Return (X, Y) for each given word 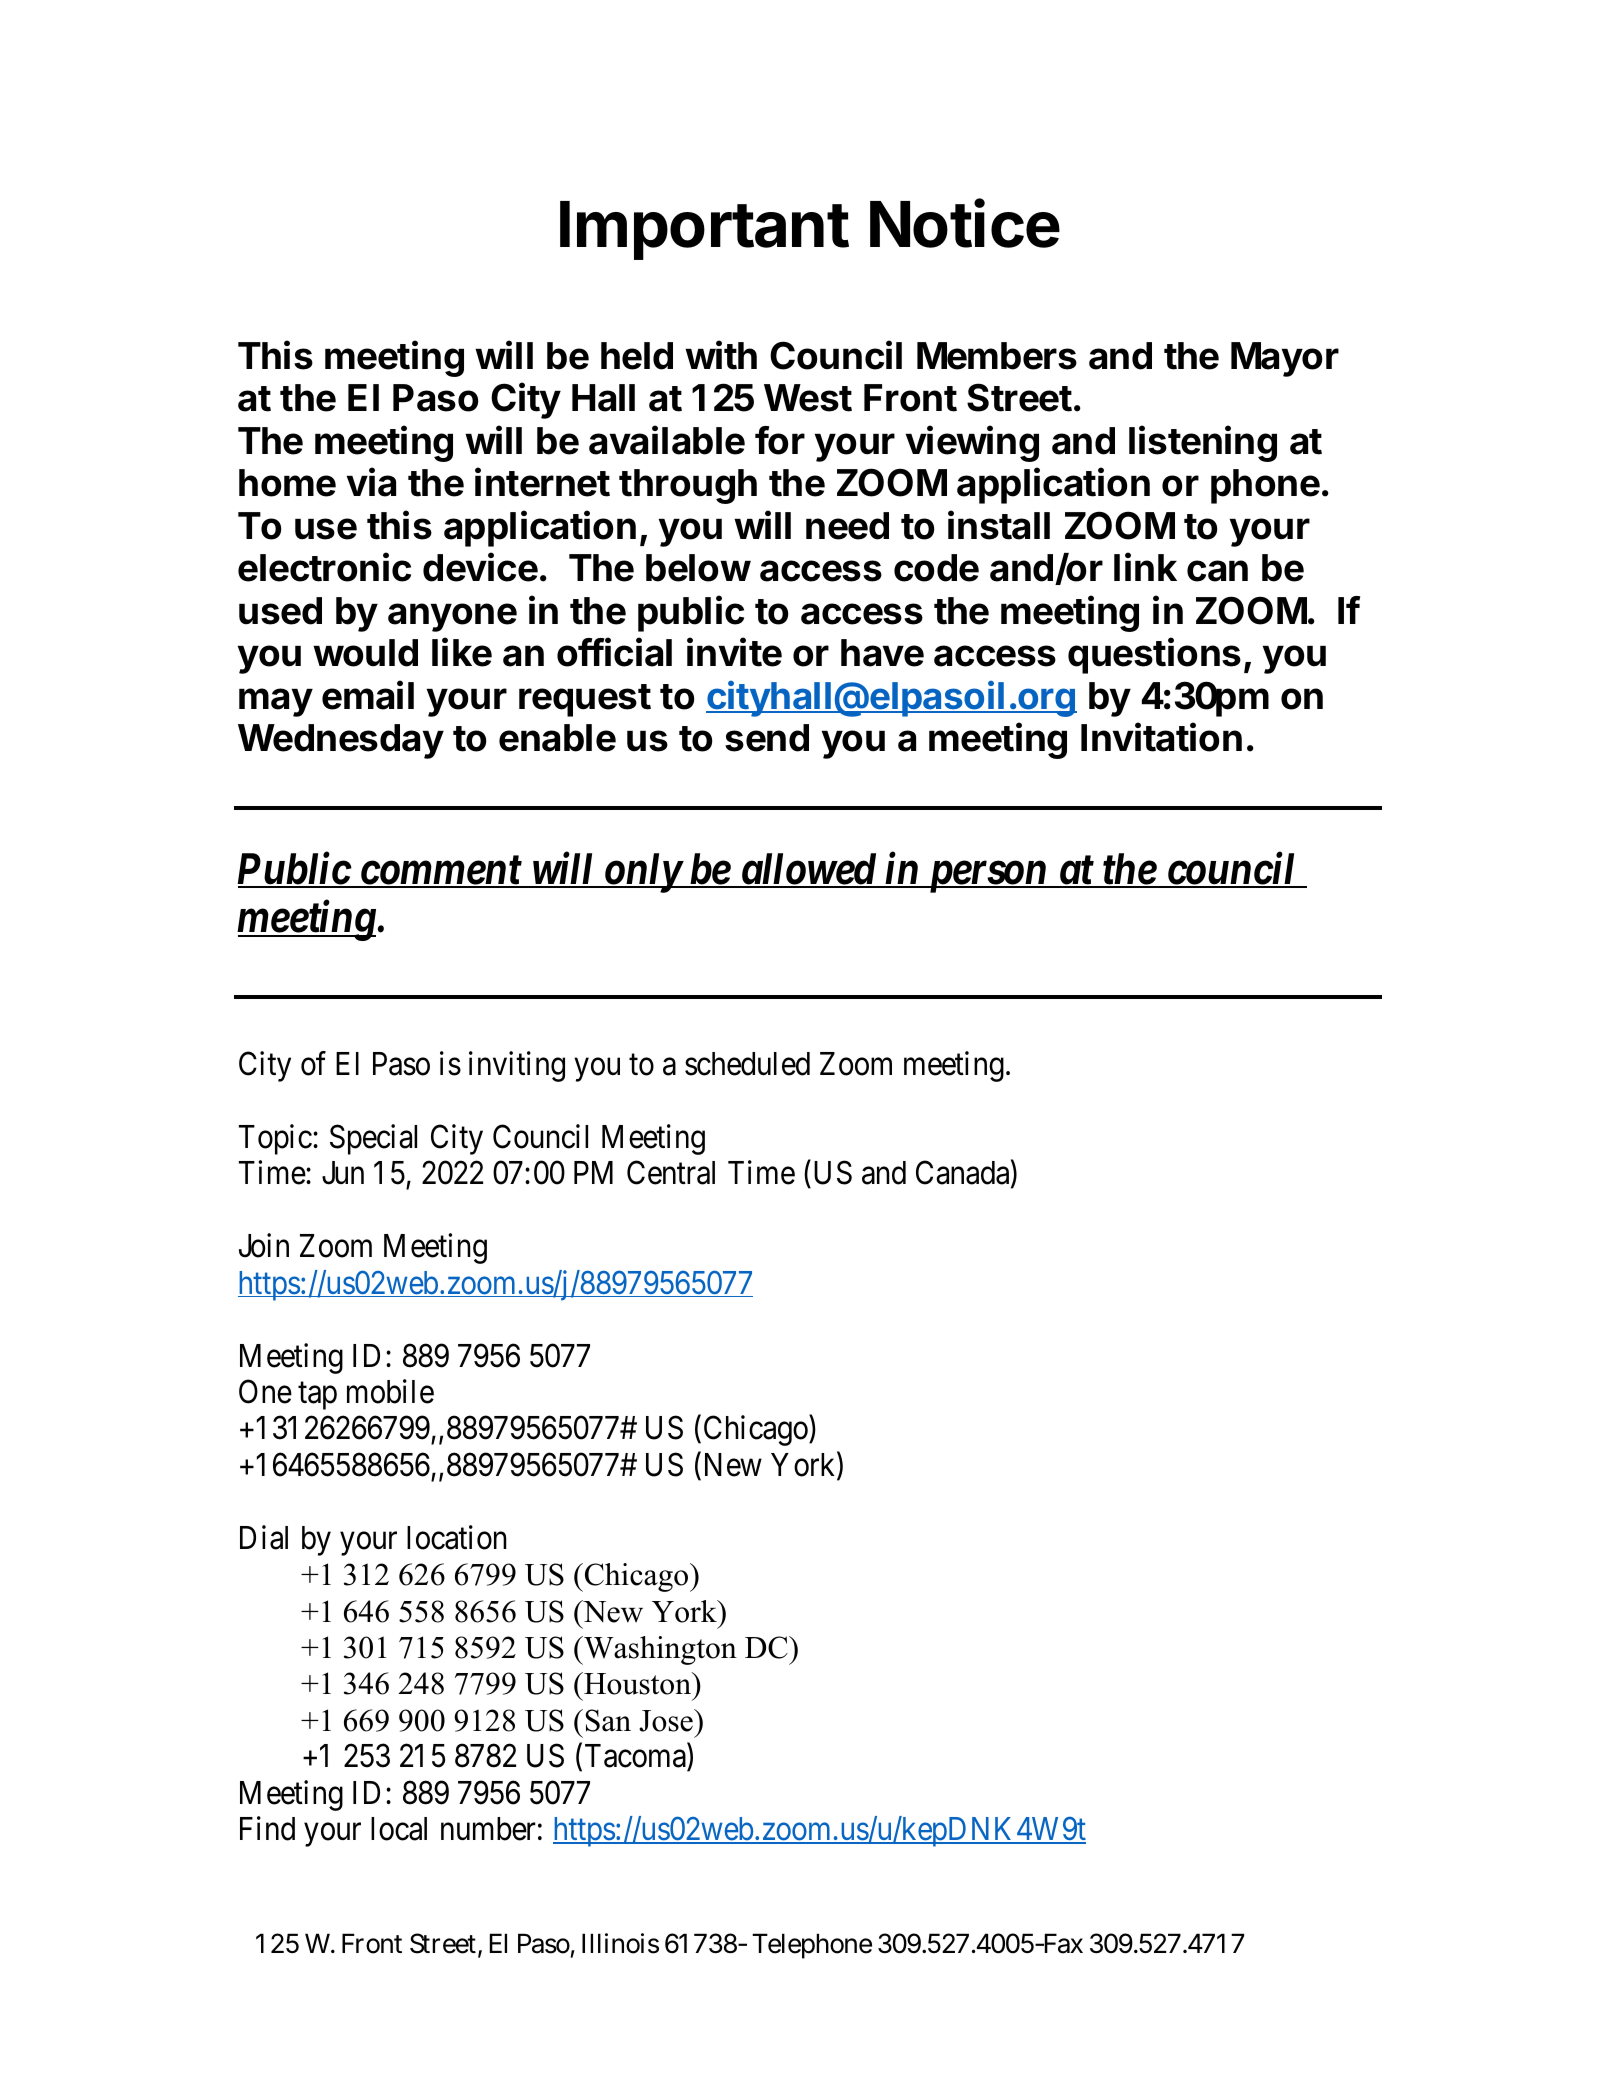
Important (704, 230)
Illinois (620, 1943)
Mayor (1285, 359)
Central (671, 1173)
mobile (390, 1391)
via (371, 482)
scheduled (747, 1064)
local (399, 1829)
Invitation (1161, 737)
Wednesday (341, 741)
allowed (808, 870)
